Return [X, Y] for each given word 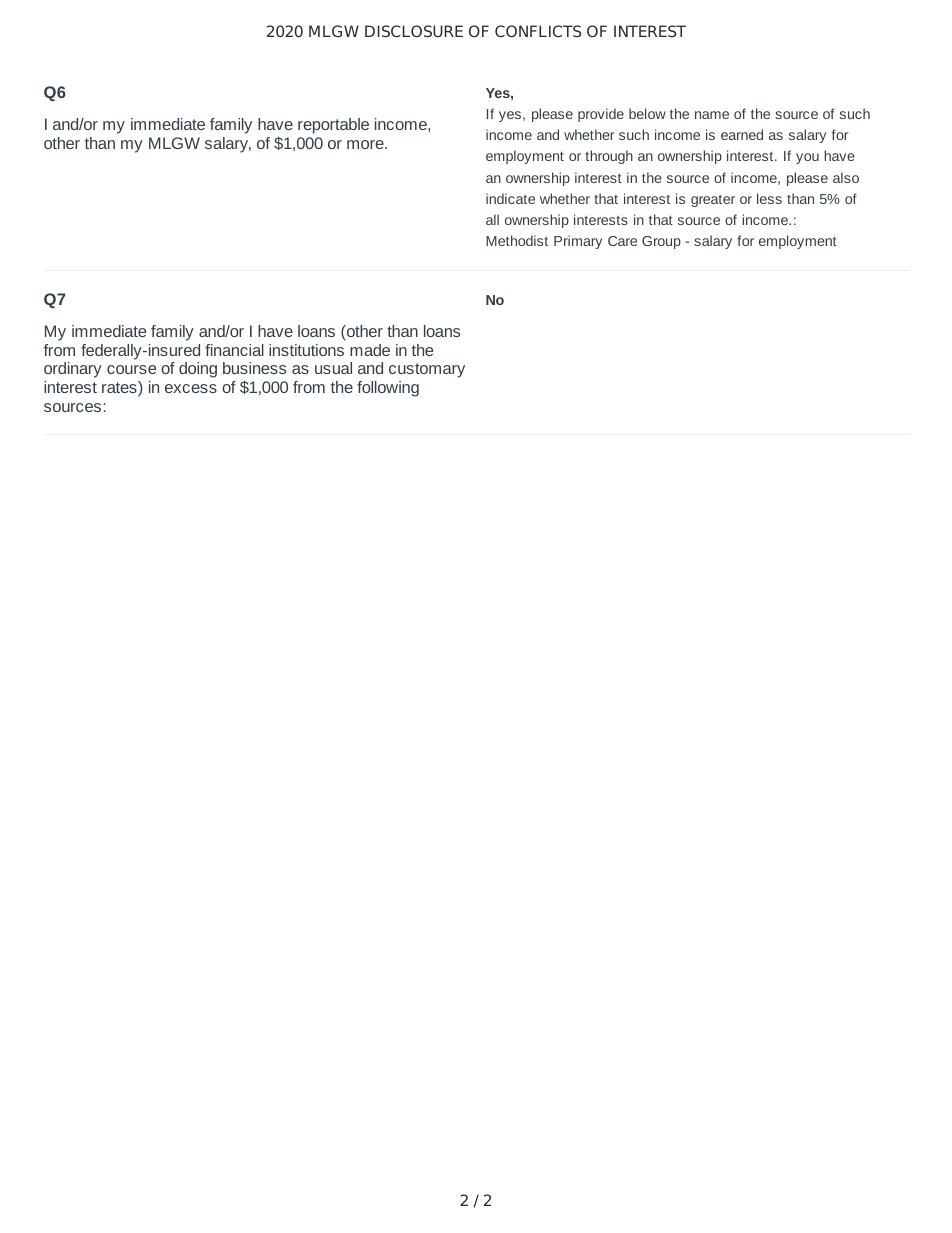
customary [427, 370]
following [388, 389]
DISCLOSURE [414, 31]
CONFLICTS [538, 31]
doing [198, 370]
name [712, 115]
